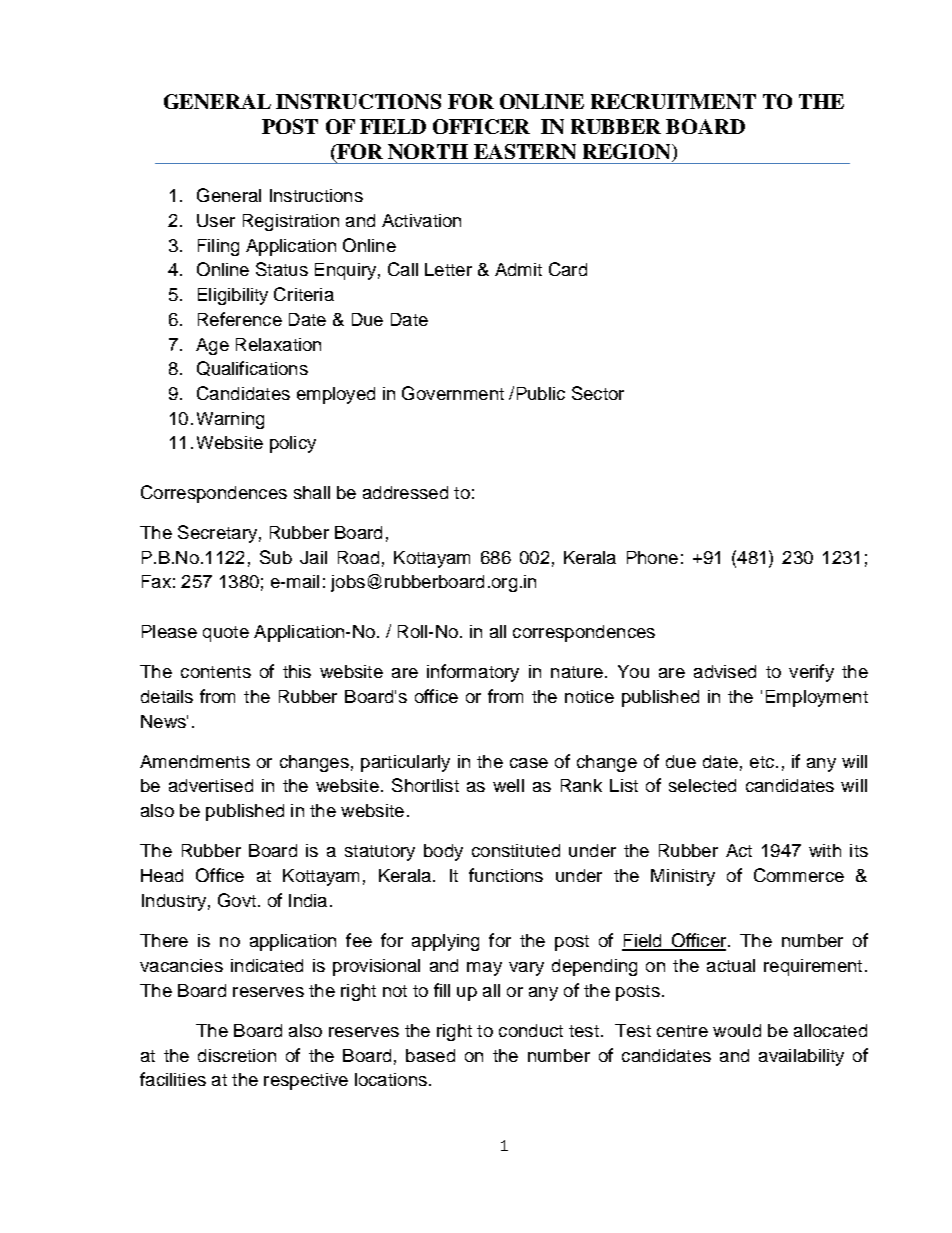 This page has width=952, height=1233. Describe the element at coordinates (216, 220) in the page. I see `User` at that location.
